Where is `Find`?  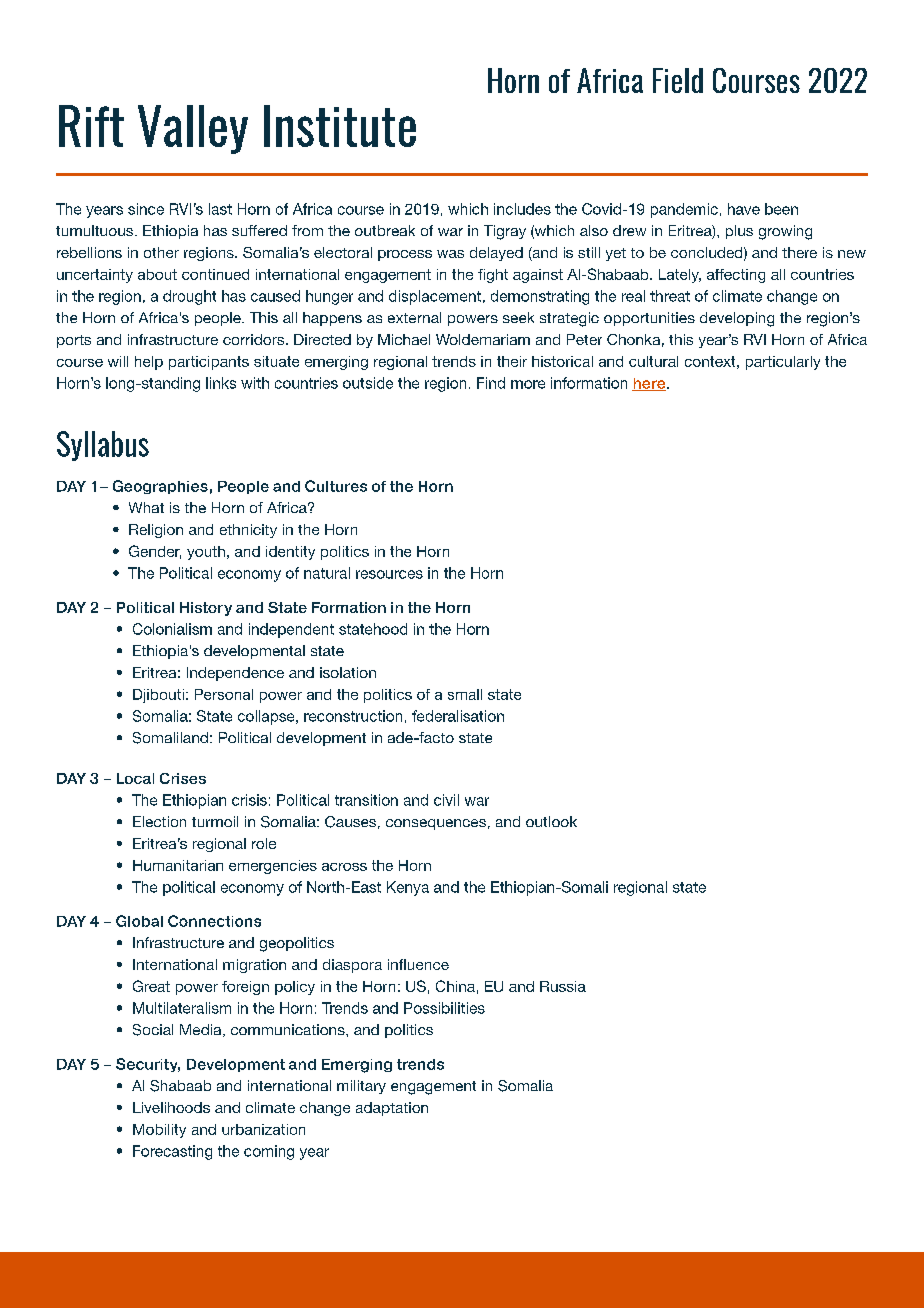 Find is located at coordinates (491, 383).
